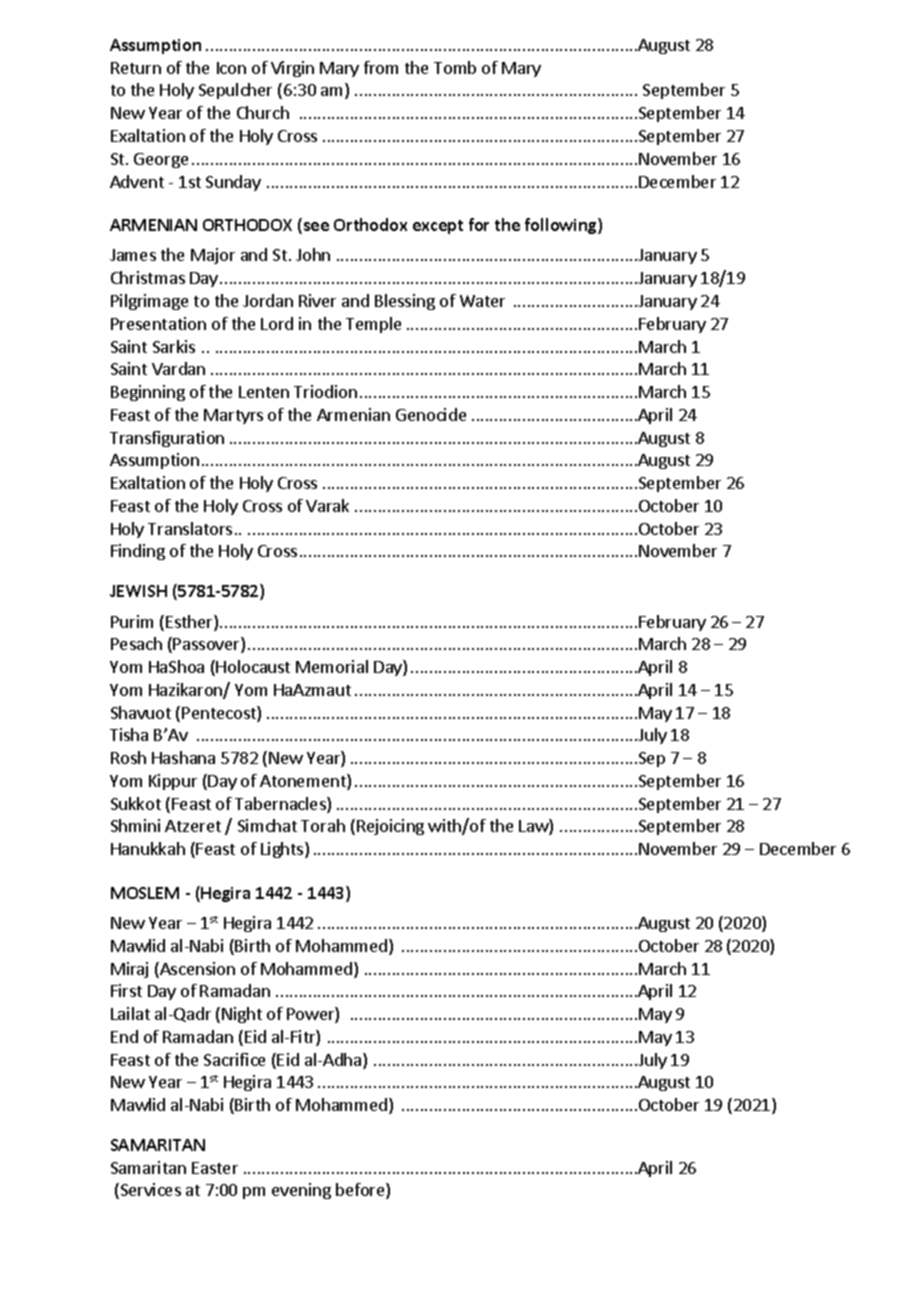 This screenshot has width=924, height=1308. What do you see at coordinates (381, 67) in the screenshot?
I see `from` at bounding box center [381, 67].
